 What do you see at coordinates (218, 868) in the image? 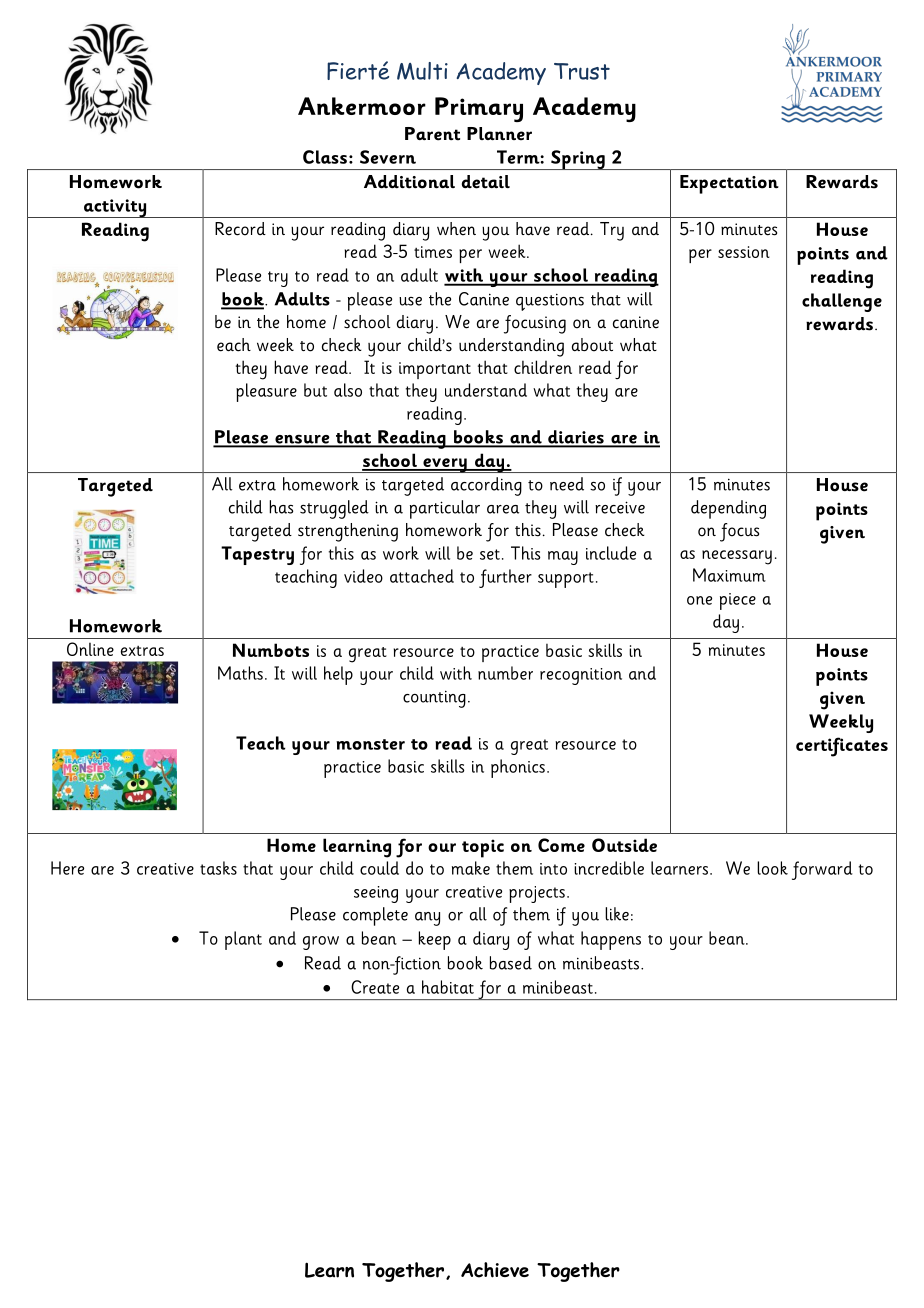
I see `tasks` at bounding box center [218, 868].
